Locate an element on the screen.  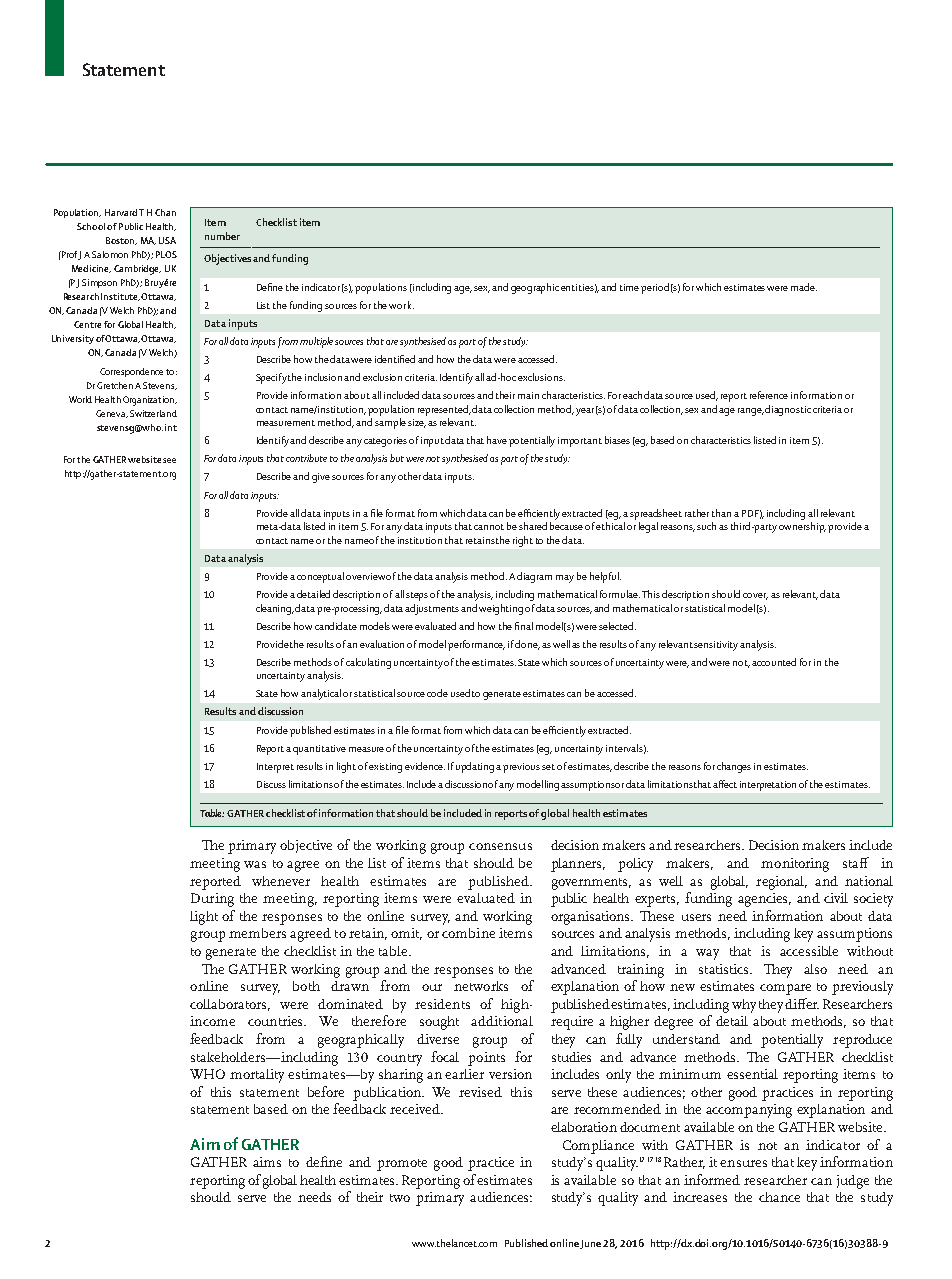
affect is located at coordinates (725, 784).
